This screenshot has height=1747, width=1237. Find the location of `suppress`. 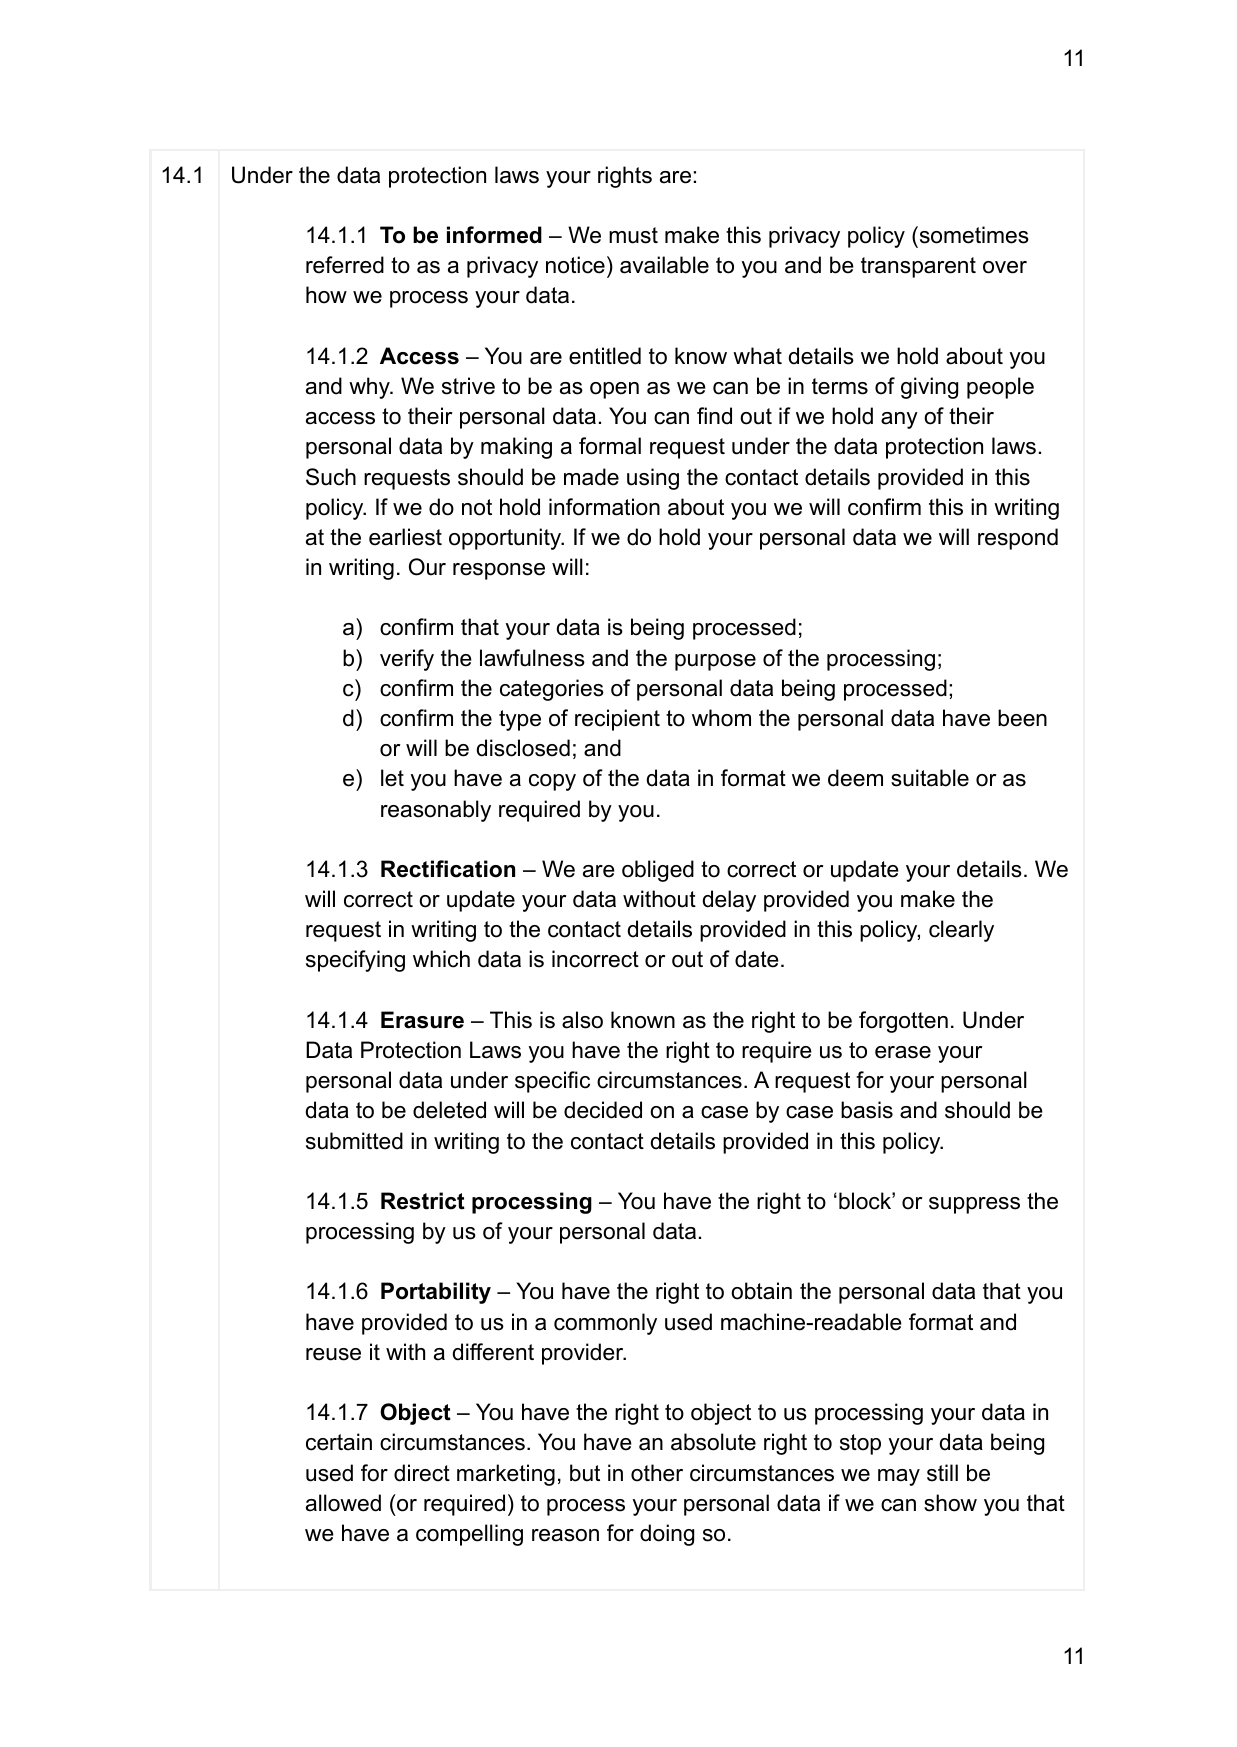

suppress is located at coordinates (974, 1205).
